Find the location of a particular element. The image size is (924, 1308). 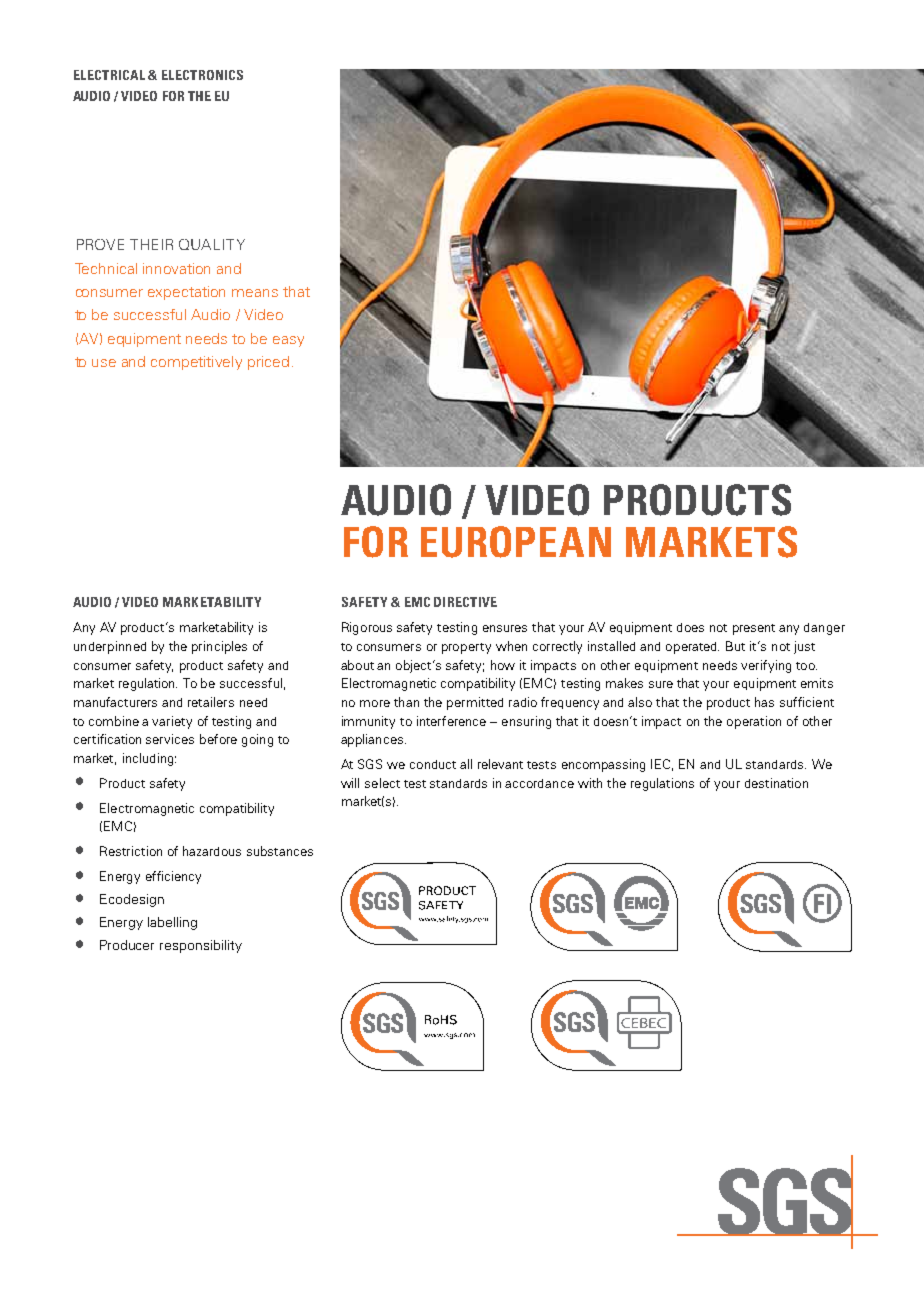

interference is located at coordinates (451, 721).
